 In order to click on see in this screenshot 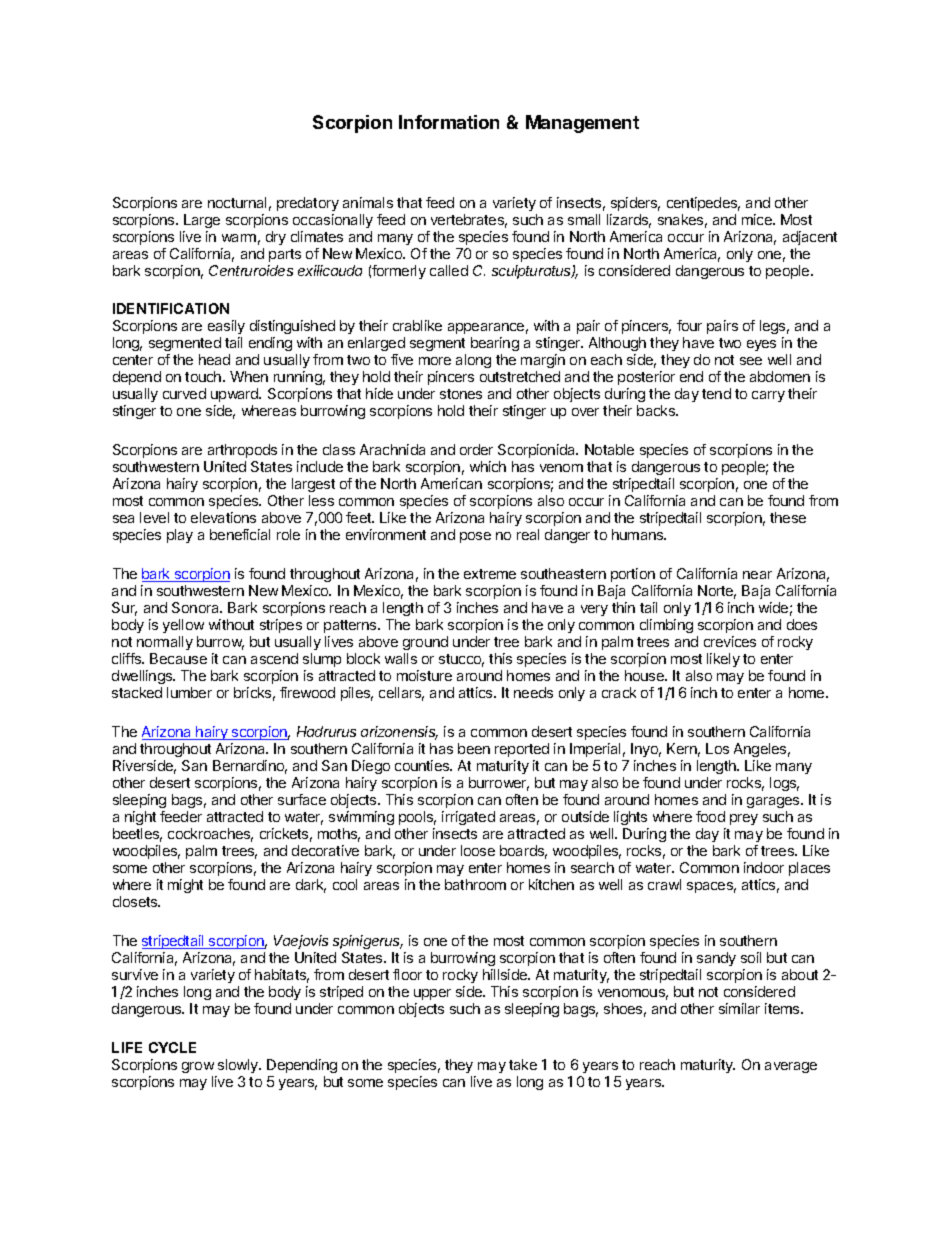, I will do `click(751, 361)`.
